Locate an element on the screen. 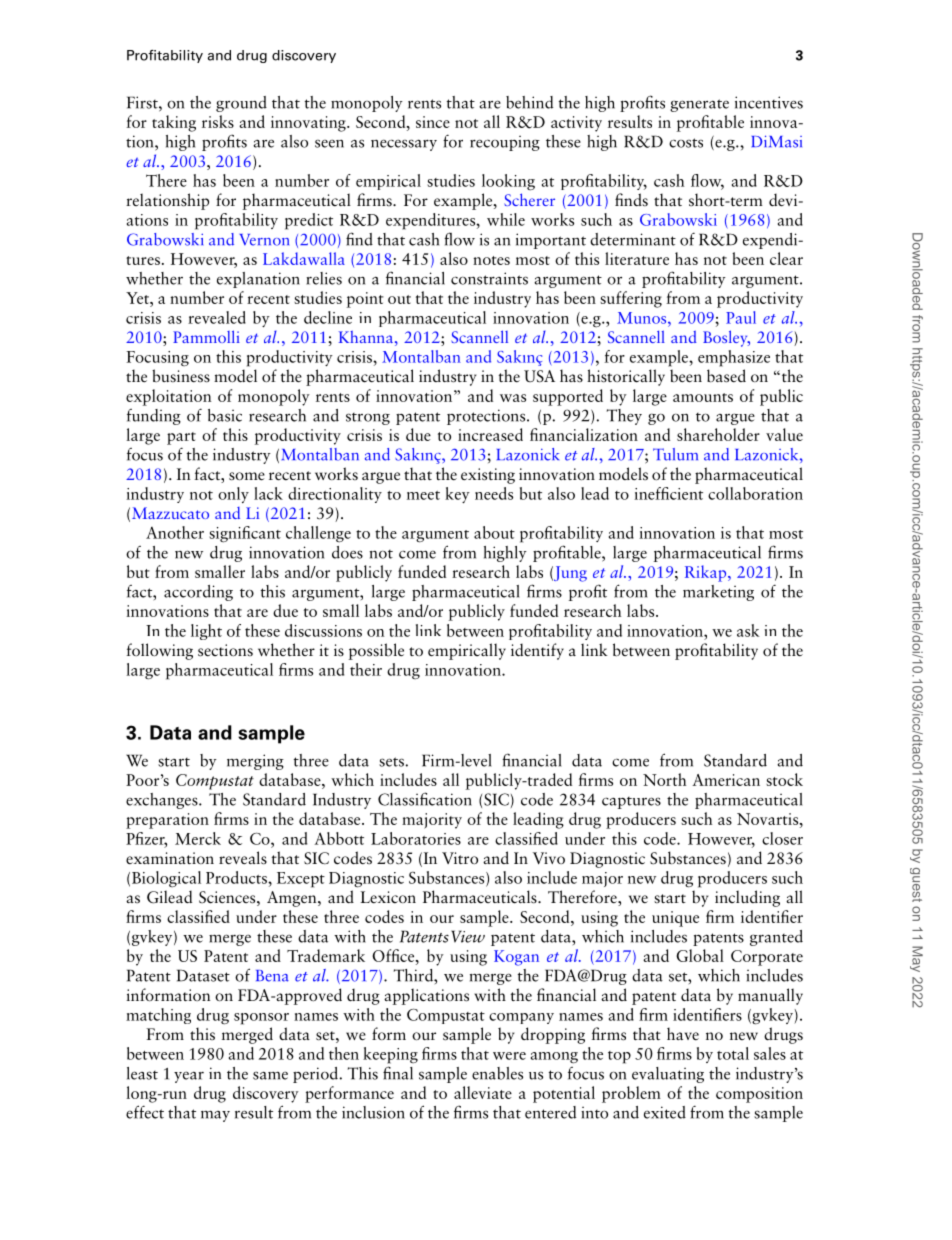 This screenshot has height=1240, width=952. merging is located at coordinates (255, 762).
